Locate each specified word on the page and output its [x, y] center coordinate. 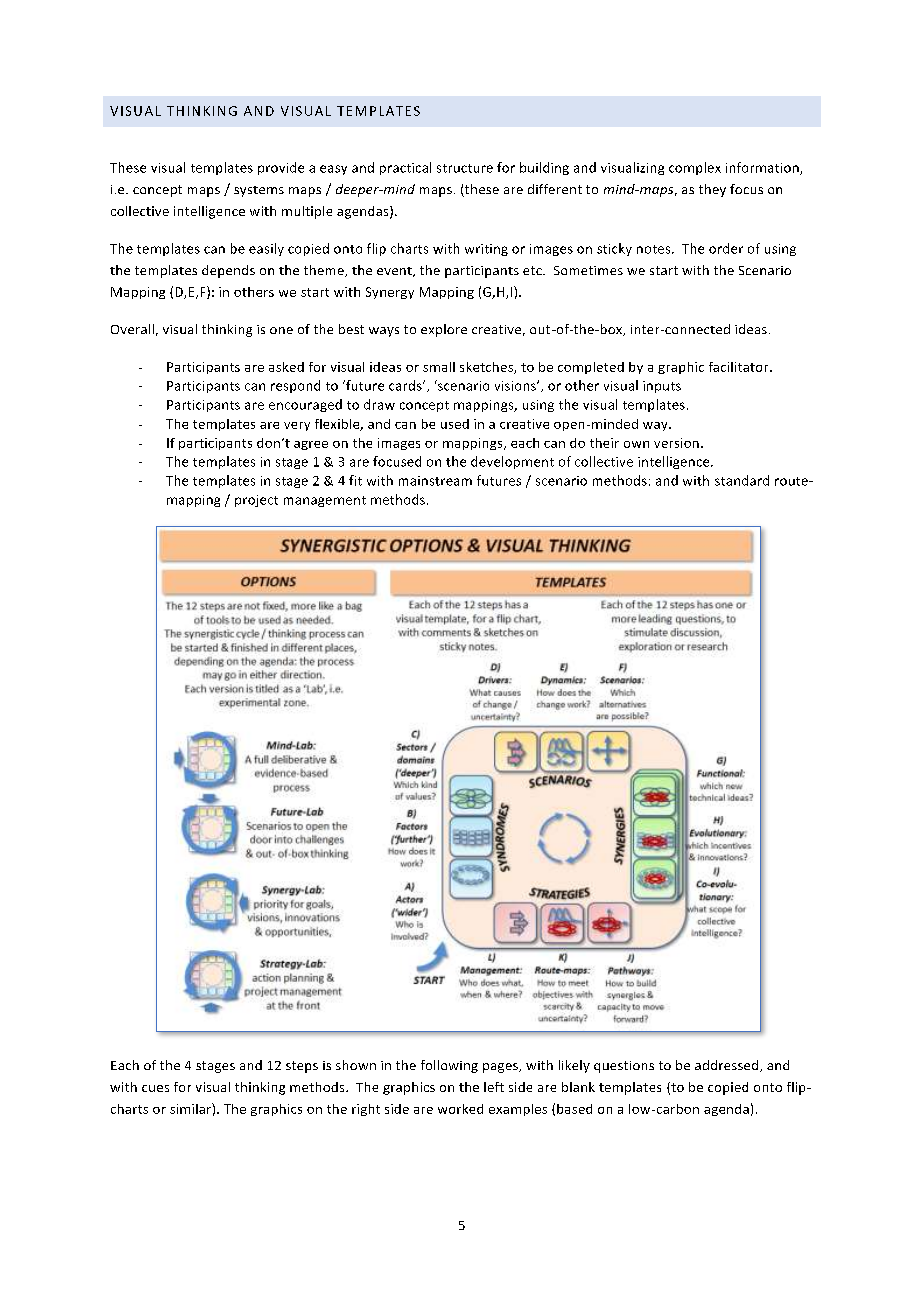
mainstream [435, 481]
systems [259, 191]
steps [302, 1067]
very [297, 426]
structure [465, 168]
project [256, 501]
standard [742, 480]
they [712, 190]
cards [406, 385]
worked [460, 1109]
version [676, 443]
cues [155, 1088]
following [449, 1066]
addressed [728, 1066]
